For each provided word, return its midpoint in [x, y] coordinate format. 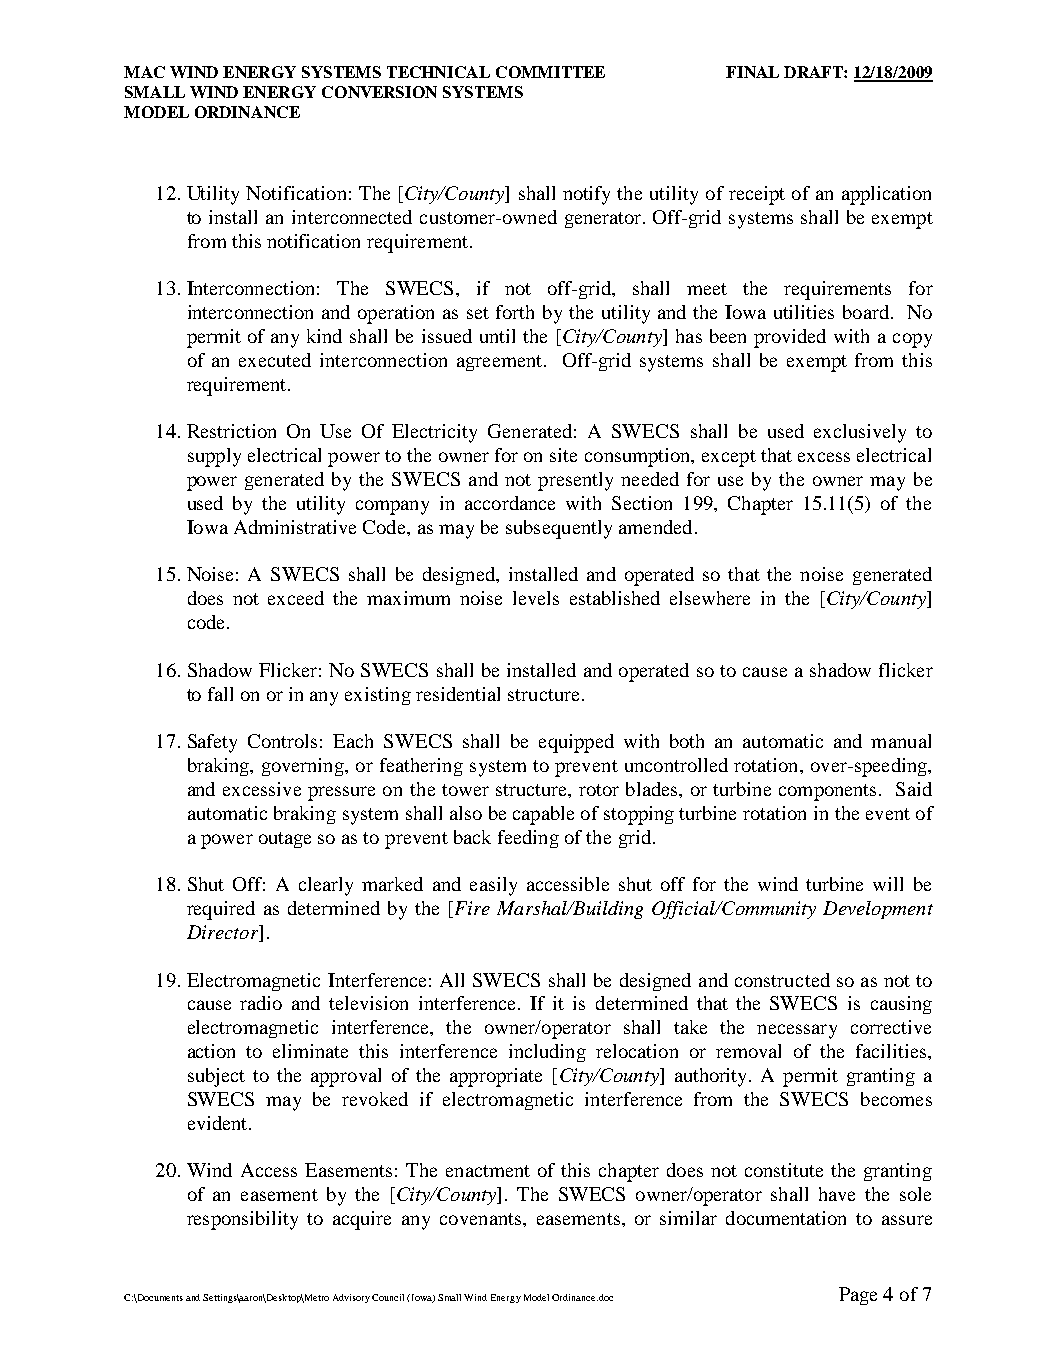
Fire [471, 909]
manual [901, 741]
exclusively [860, 433]
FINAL [752, 72]
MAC [144, 72]
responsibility [242, 1220]
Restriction [231, 431]
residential [458, 694]
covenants [482, 1219]
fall [220, 694]
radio [261, 1003]
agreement [501, 363]
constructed [782, 980]
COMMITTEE [550, 72]
